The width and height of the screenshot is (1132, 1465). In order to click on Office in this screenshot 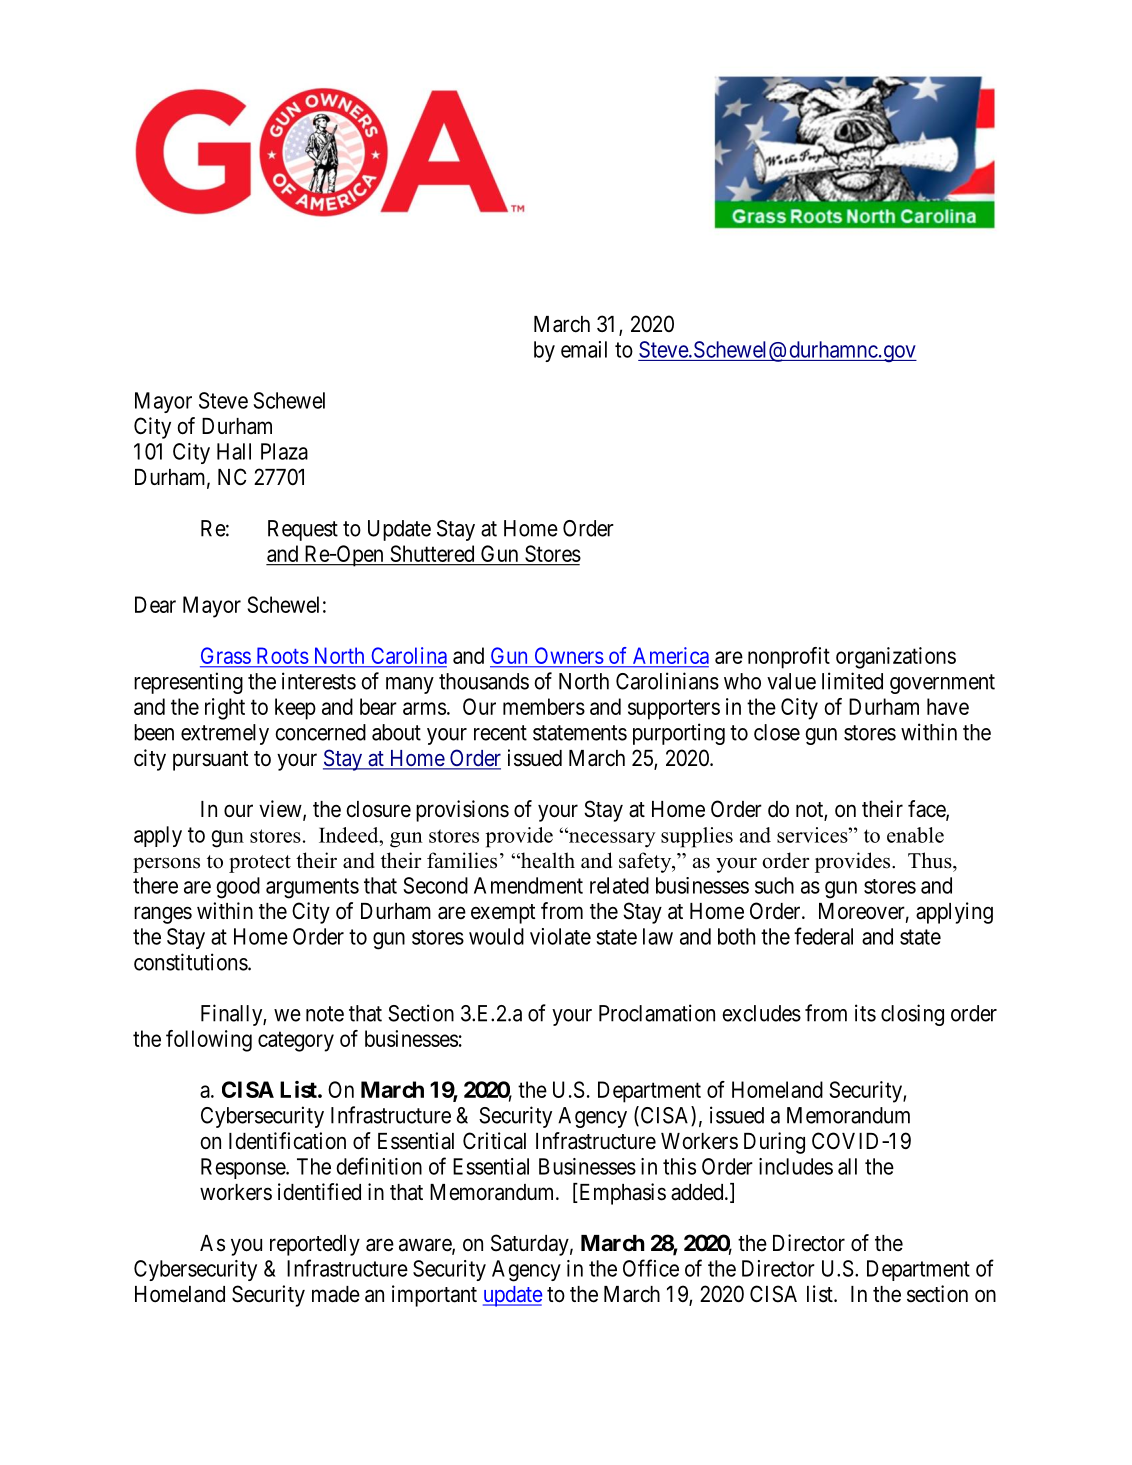, I will do `click(651, 1268)`.
